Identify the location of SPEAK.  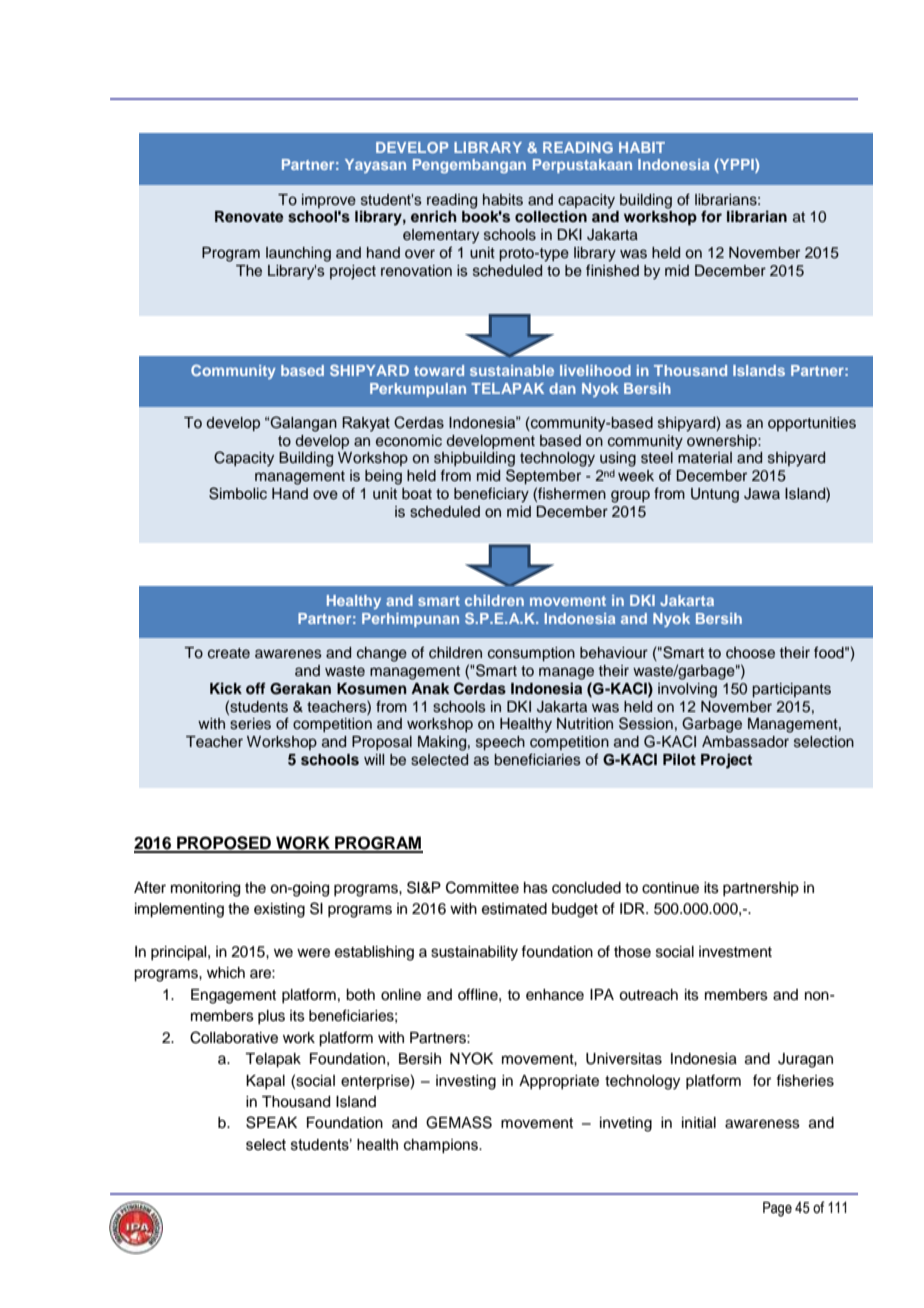
(271, 1122).
